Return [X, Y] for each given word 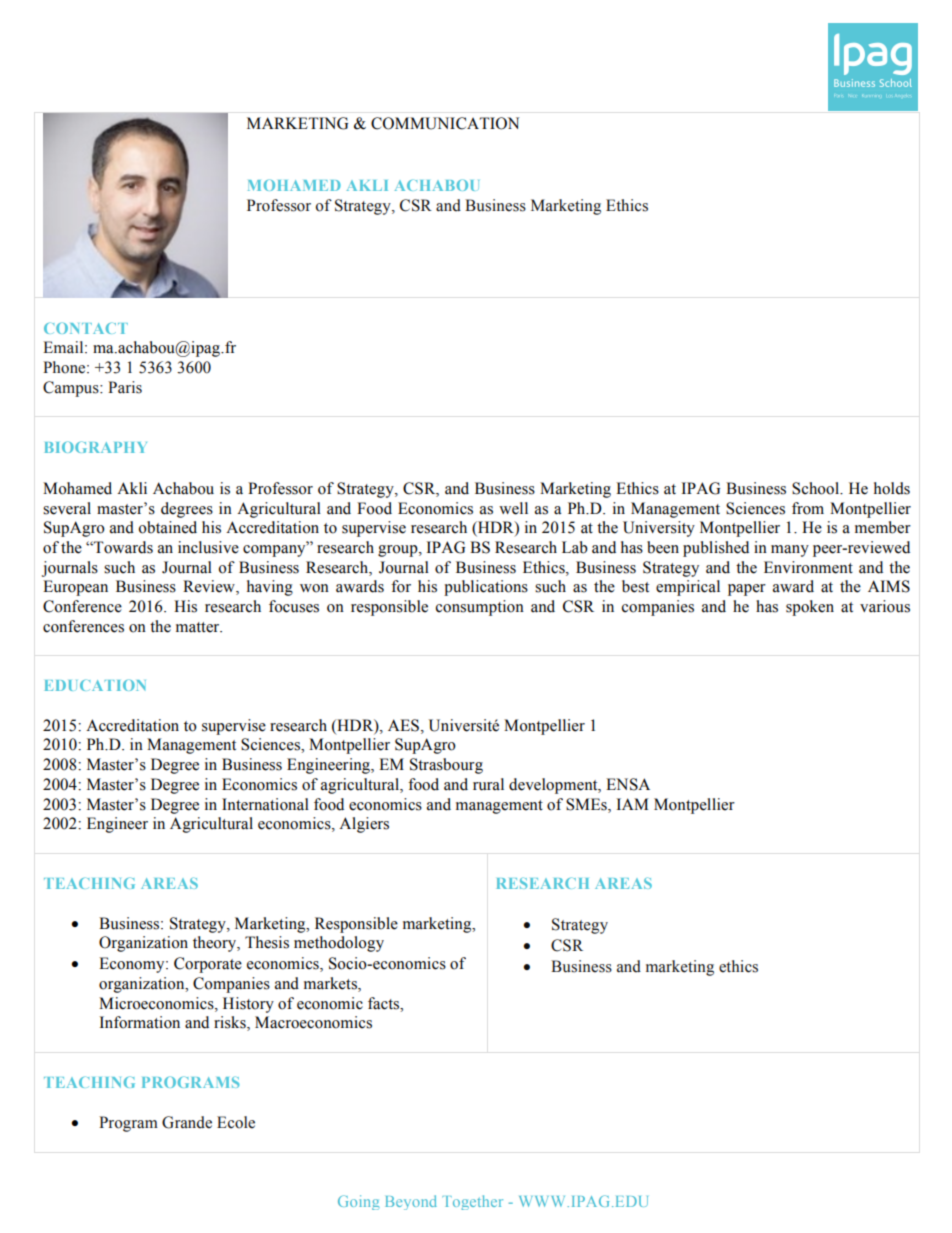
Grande [187, 1122]
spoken [810, 608]
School [816, 488]
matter [199, 627]
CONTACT [86, 328]
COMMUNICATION [445, 123]
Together [472, 1202]
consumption [480, 608]
